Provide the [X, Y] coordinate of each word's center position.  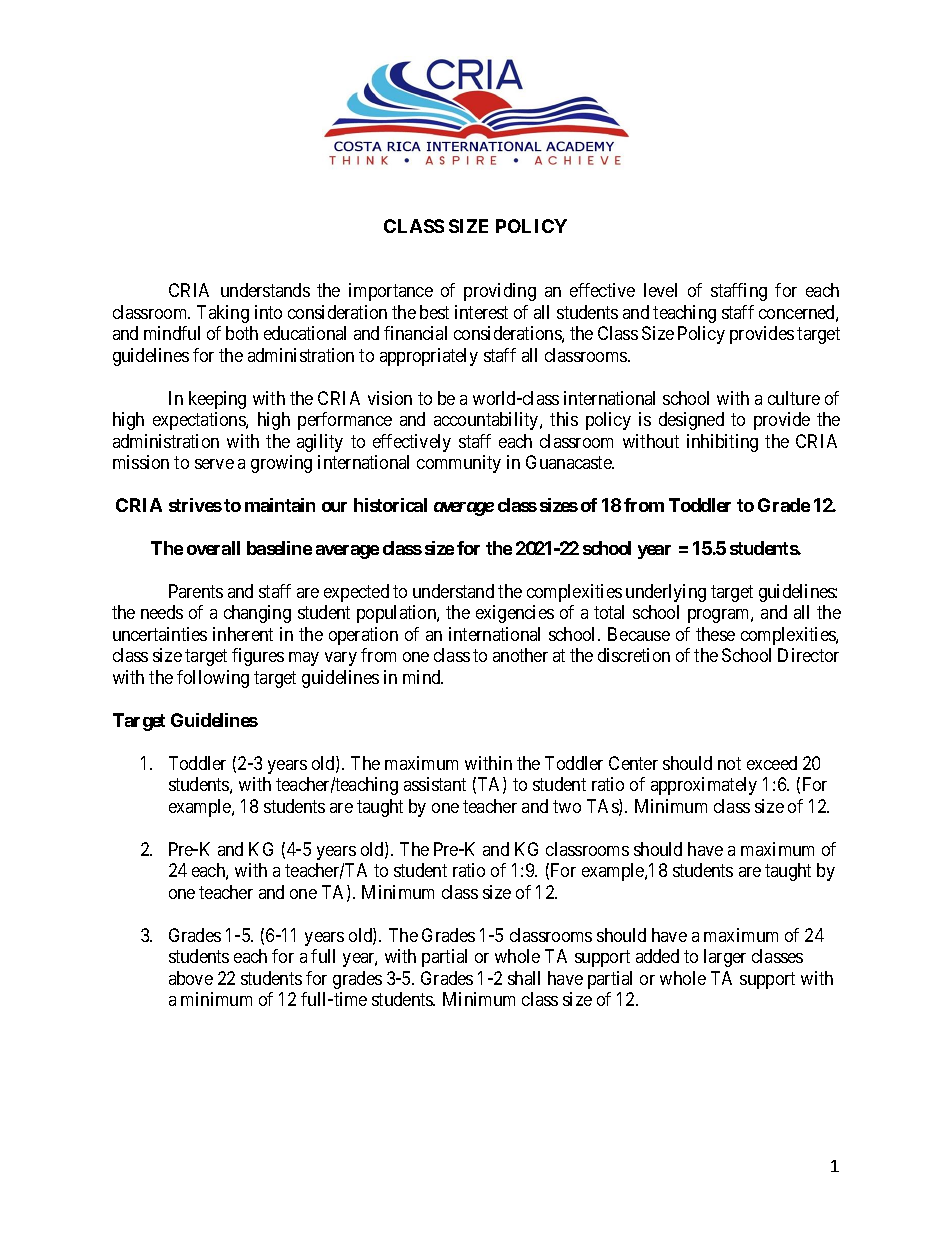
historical [390, 505]
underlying [666, 593]
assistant [435, 784]
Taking [223, 314]
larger [725, 958]
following [213, 679]
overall [213, 548]
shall [524, 978]
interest [481, 312]
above [191, 978]
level [660, 290]
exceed [772, 763]
